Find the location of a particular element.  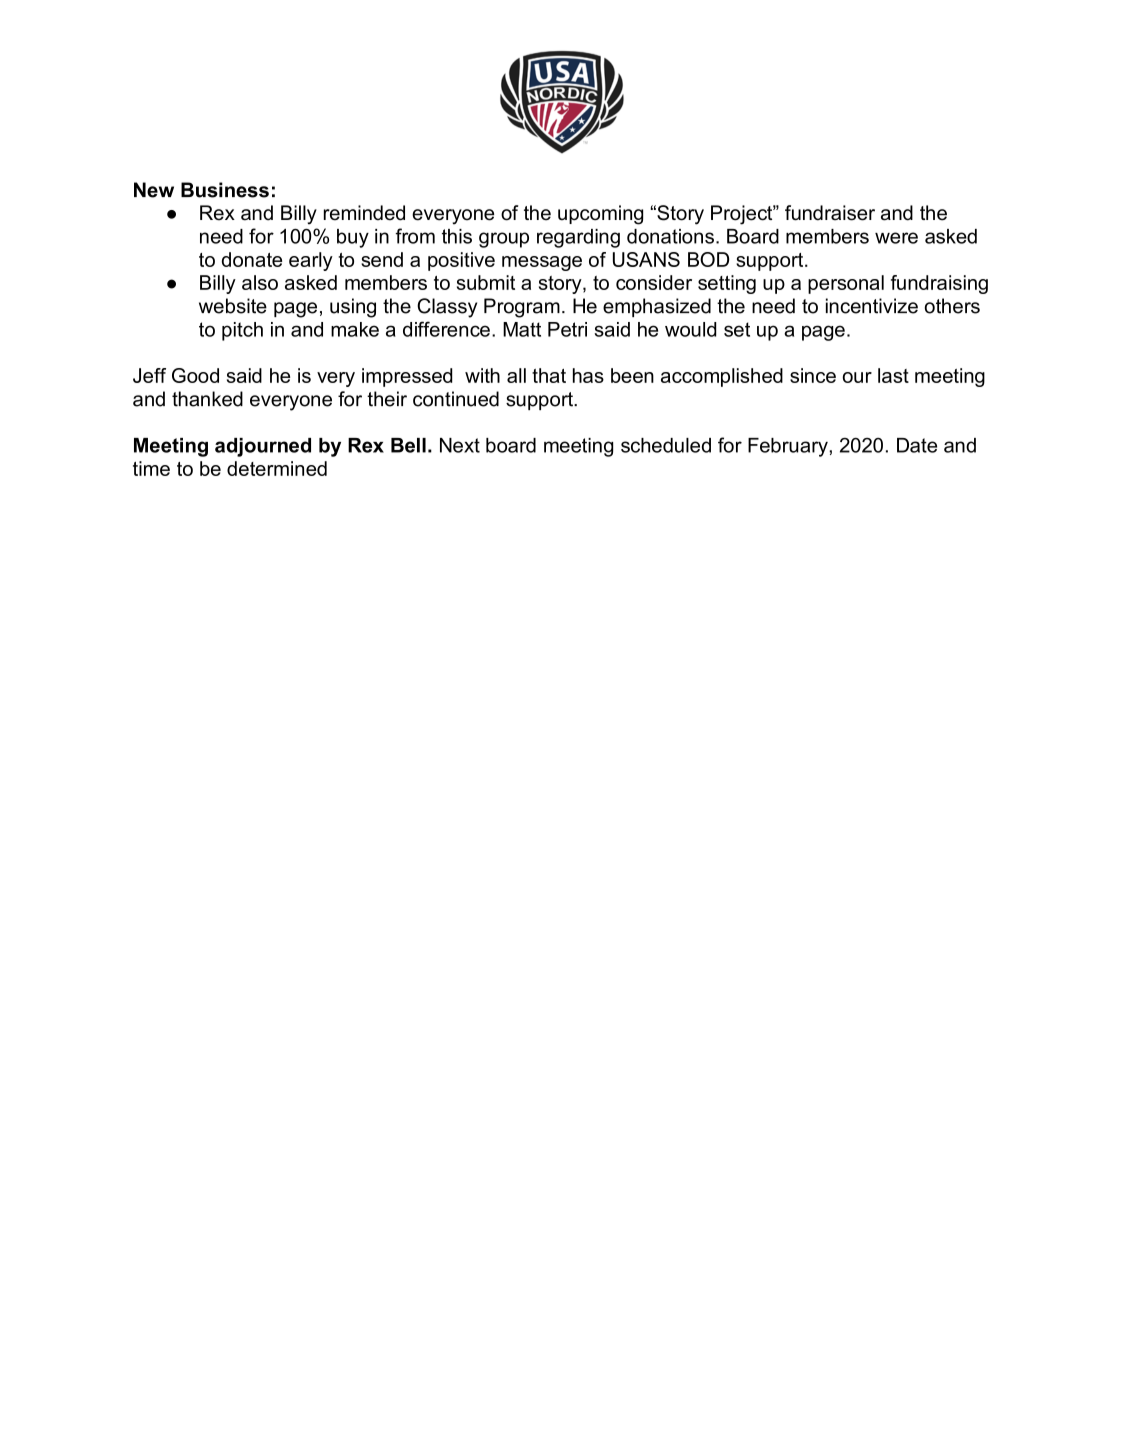

Petri is located at coordinates (567, 329).
